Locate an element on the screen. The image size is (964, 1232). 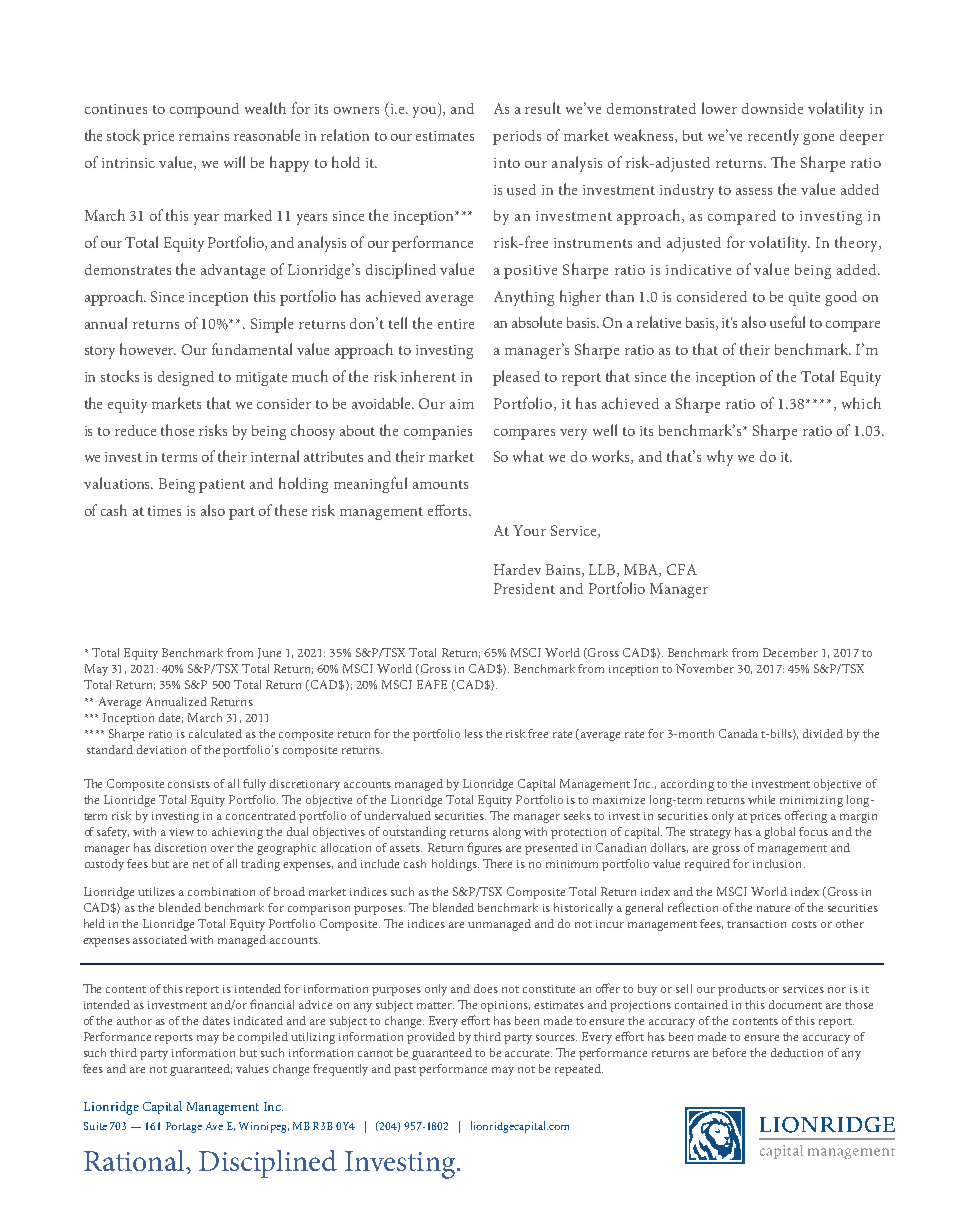
periods is located at coordinates (517, 137).
